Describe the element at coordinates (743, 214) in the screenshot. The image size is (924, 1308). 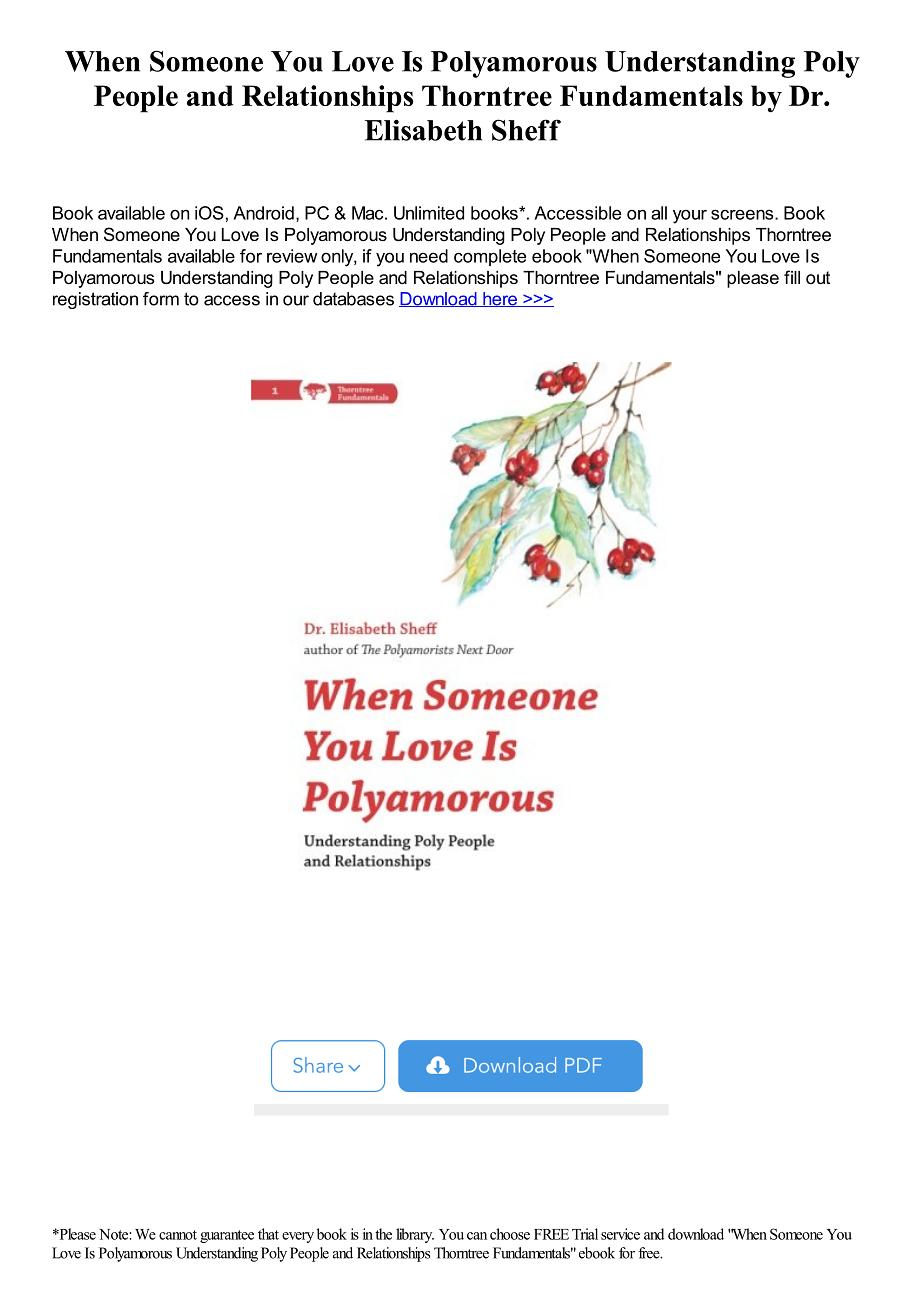
I see `screens` at that location.
